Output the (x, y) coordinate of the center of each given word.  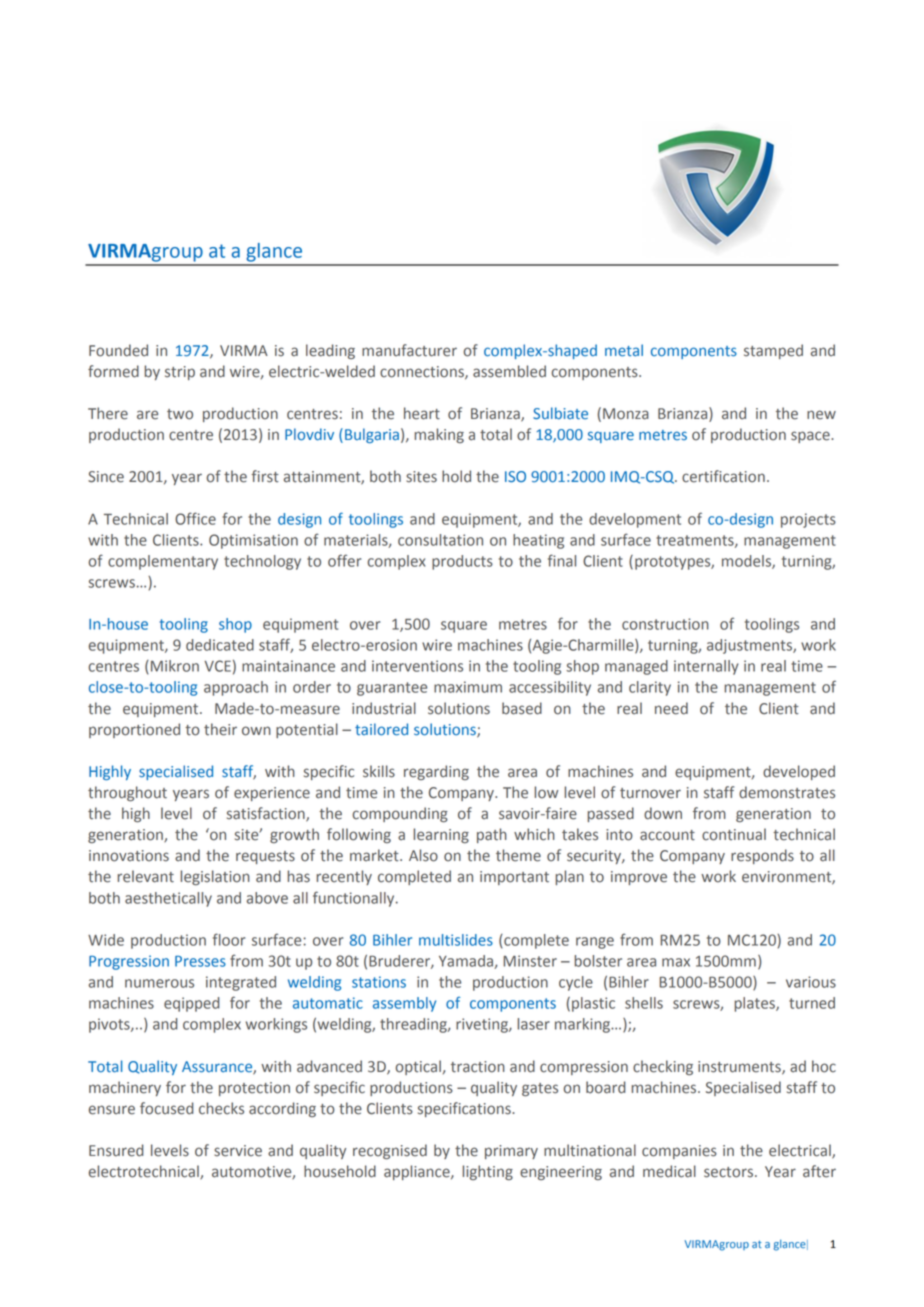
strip (180, 373)
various (811, 982)
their (220, 729)
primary (511, 1152)
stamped (773, 351)
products (462, 562)
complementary (163, 562)
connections (423, 372)
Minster (530, 961)
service (238, 1151)
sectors (730, 1172)
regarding (436, 772)
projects (808, 520)
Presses (200, 961)
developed (799, 772)
